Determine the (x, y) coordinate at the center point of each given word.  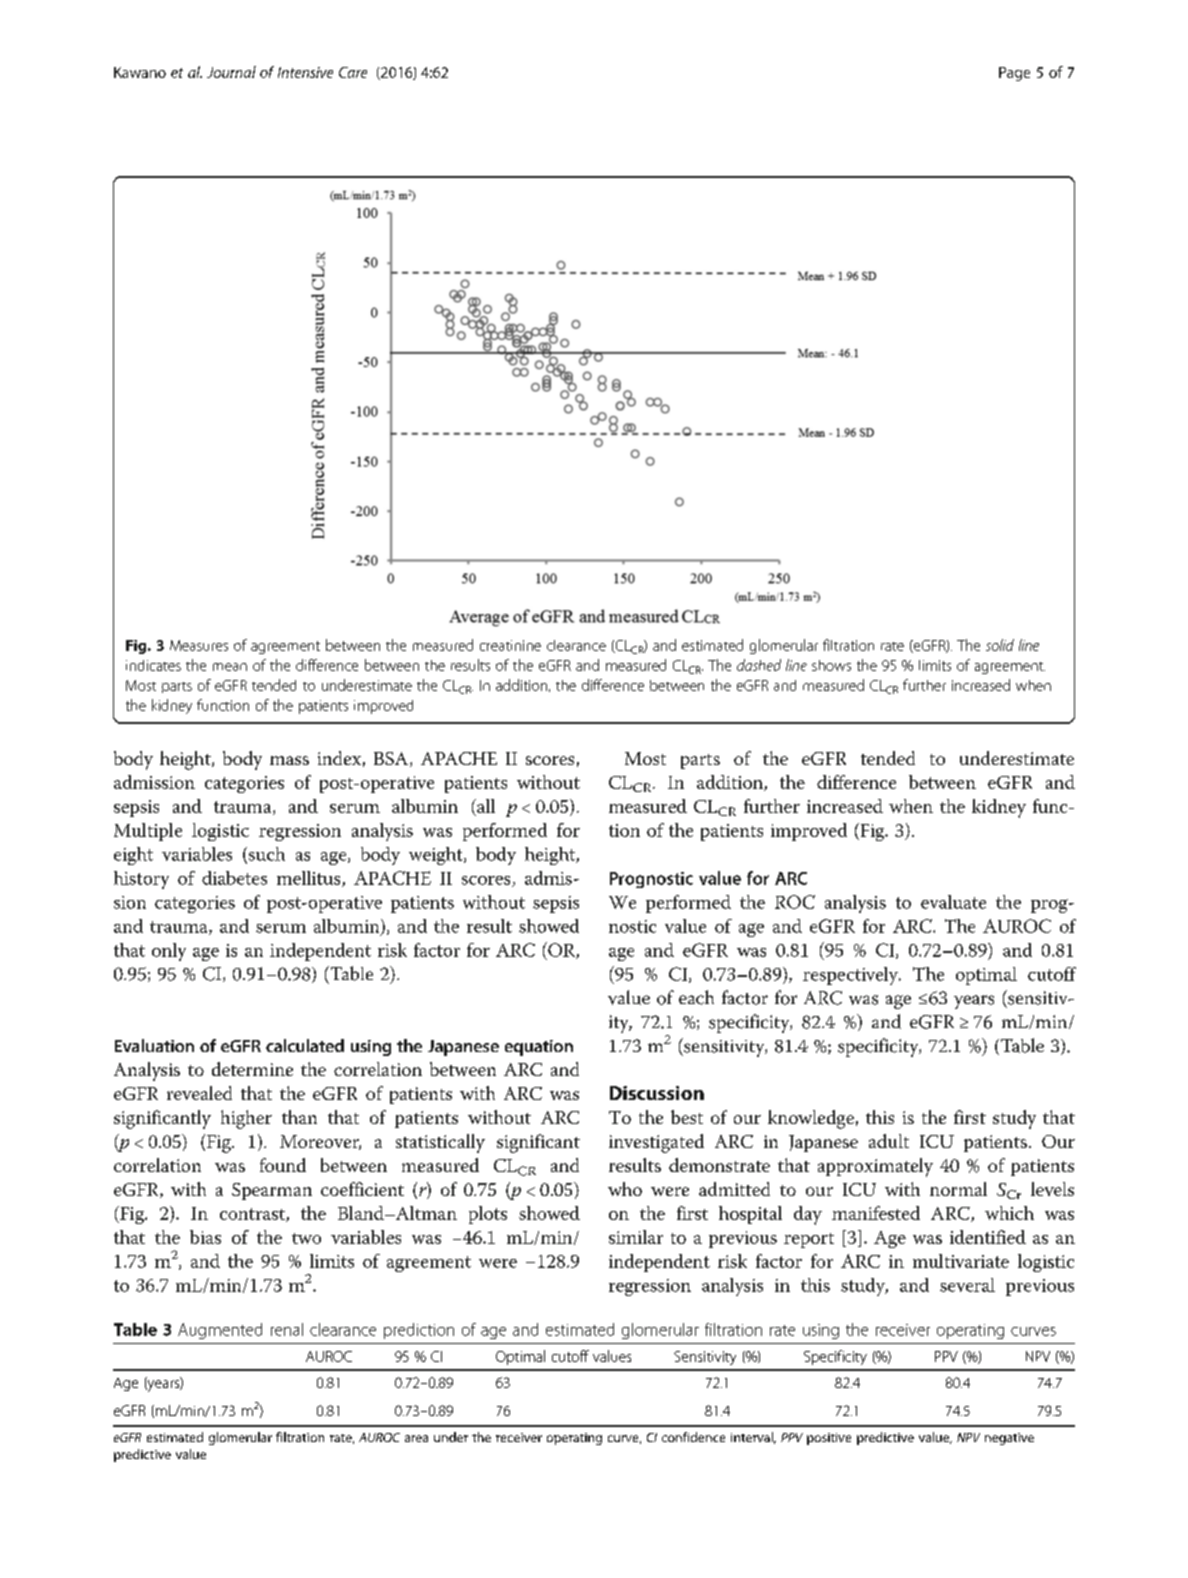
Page (1014, 74)
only (169, 952)
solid (1000, 645)
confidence (693, 1437)
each (696, 997)
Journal (231, 72)
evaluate (953, 902)
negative (1009, 1439)
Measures (199, 645)
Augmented (220, 1331)
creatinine (510, 645)
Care (353, 72)
